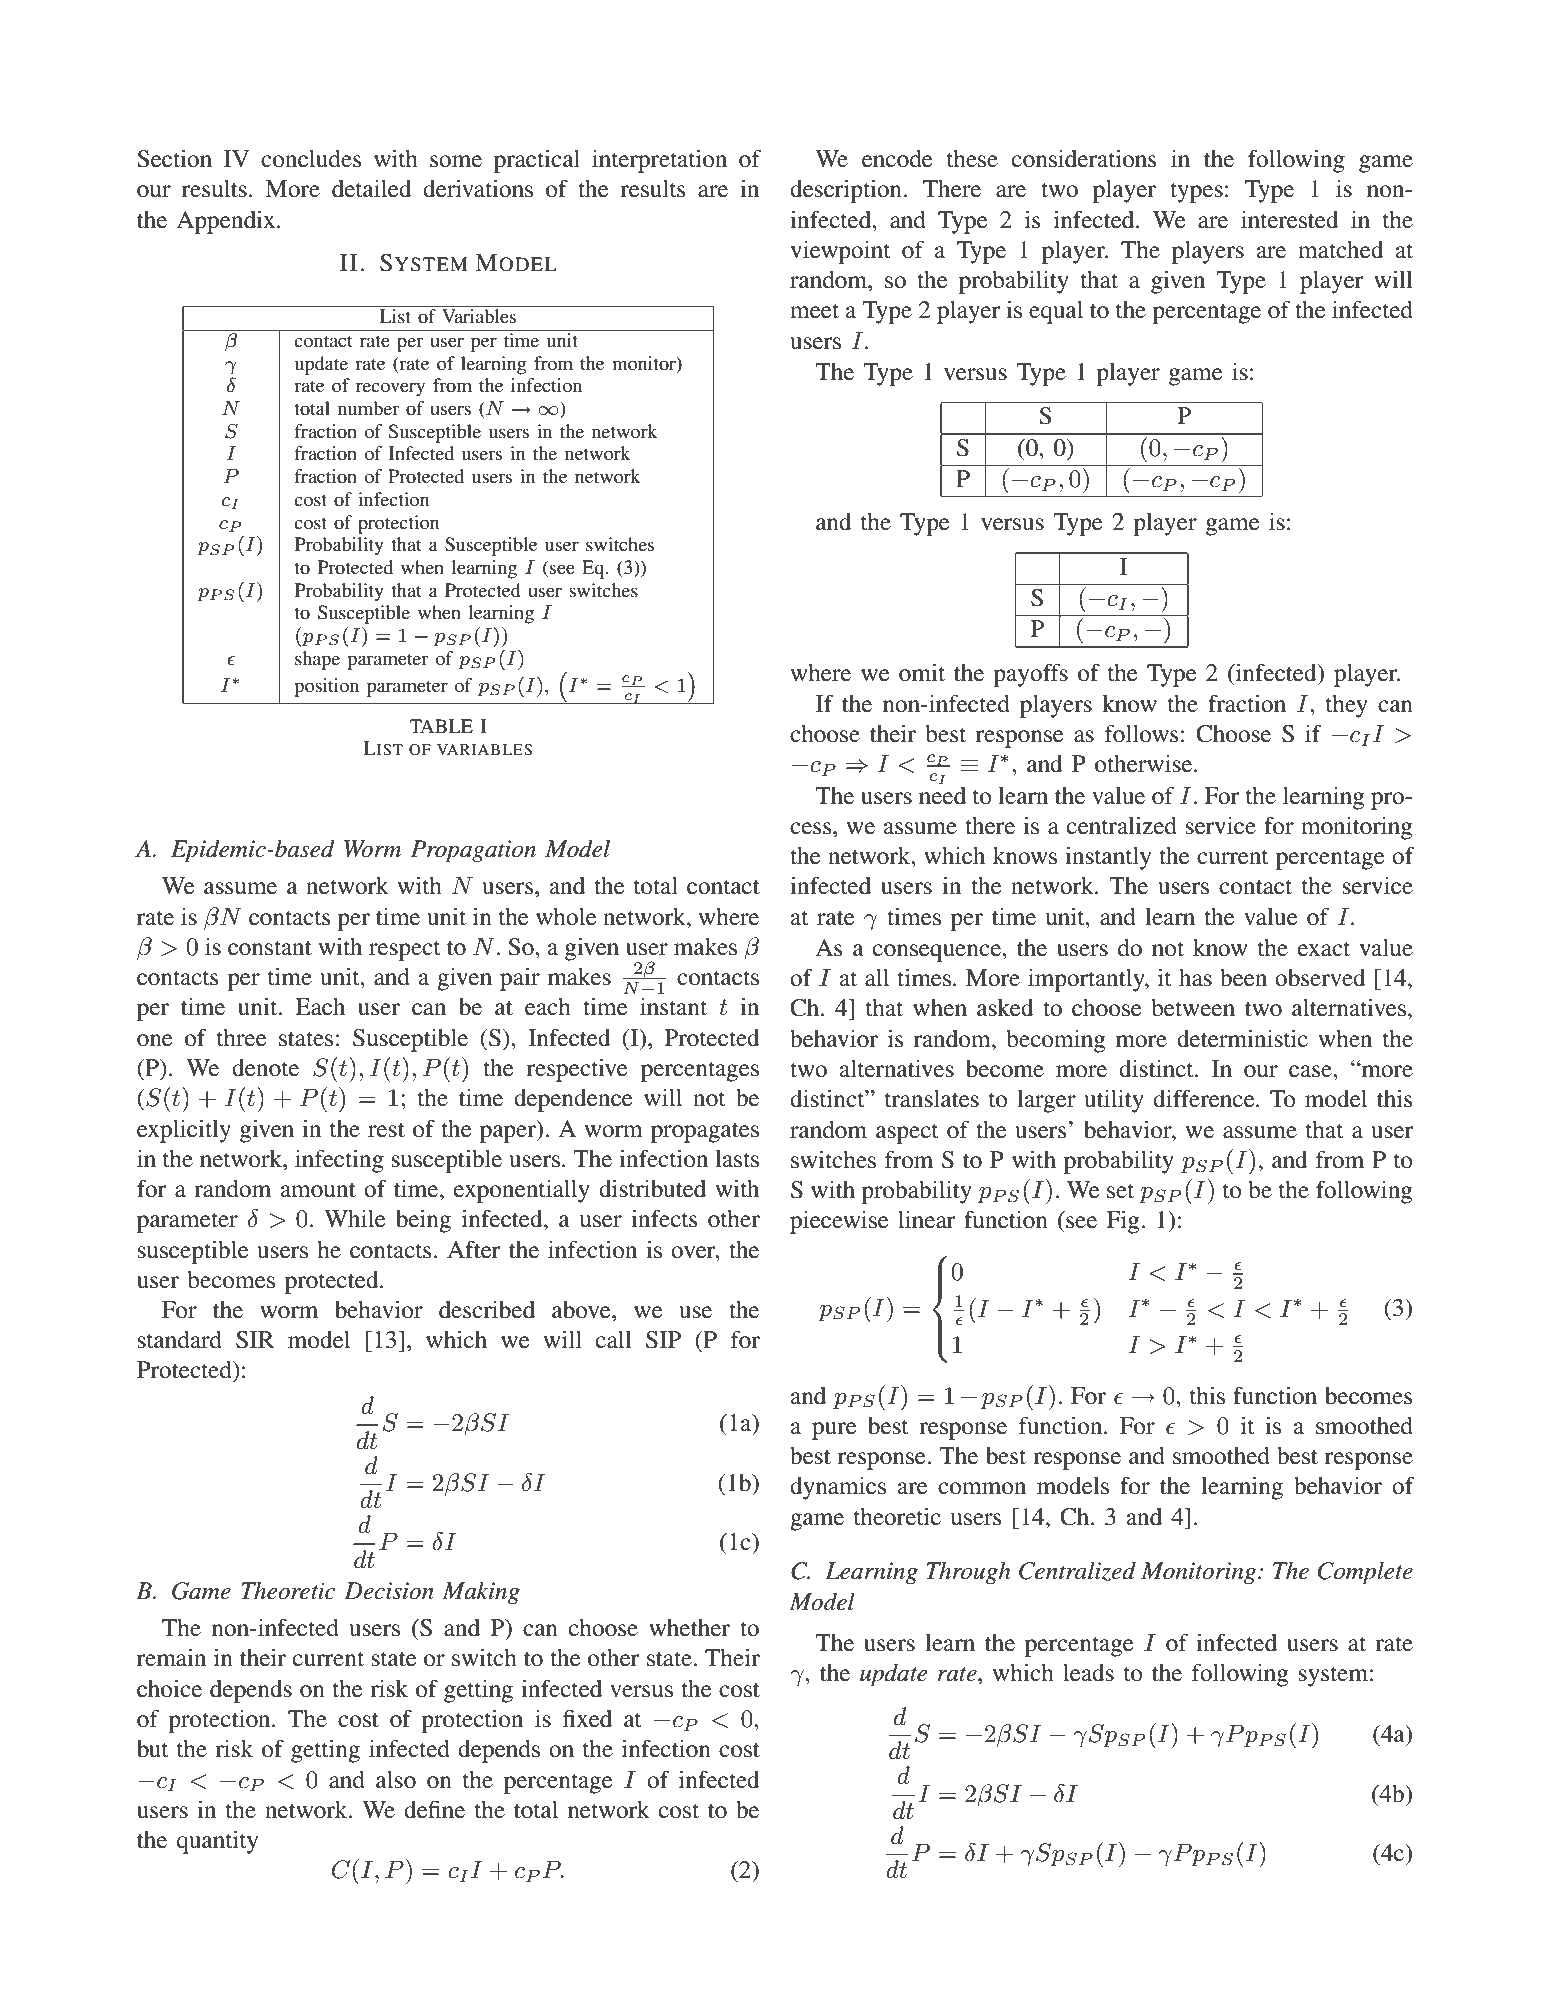  Describe the element at coordinates (847, 191) in the page. I see `description` at that location.
